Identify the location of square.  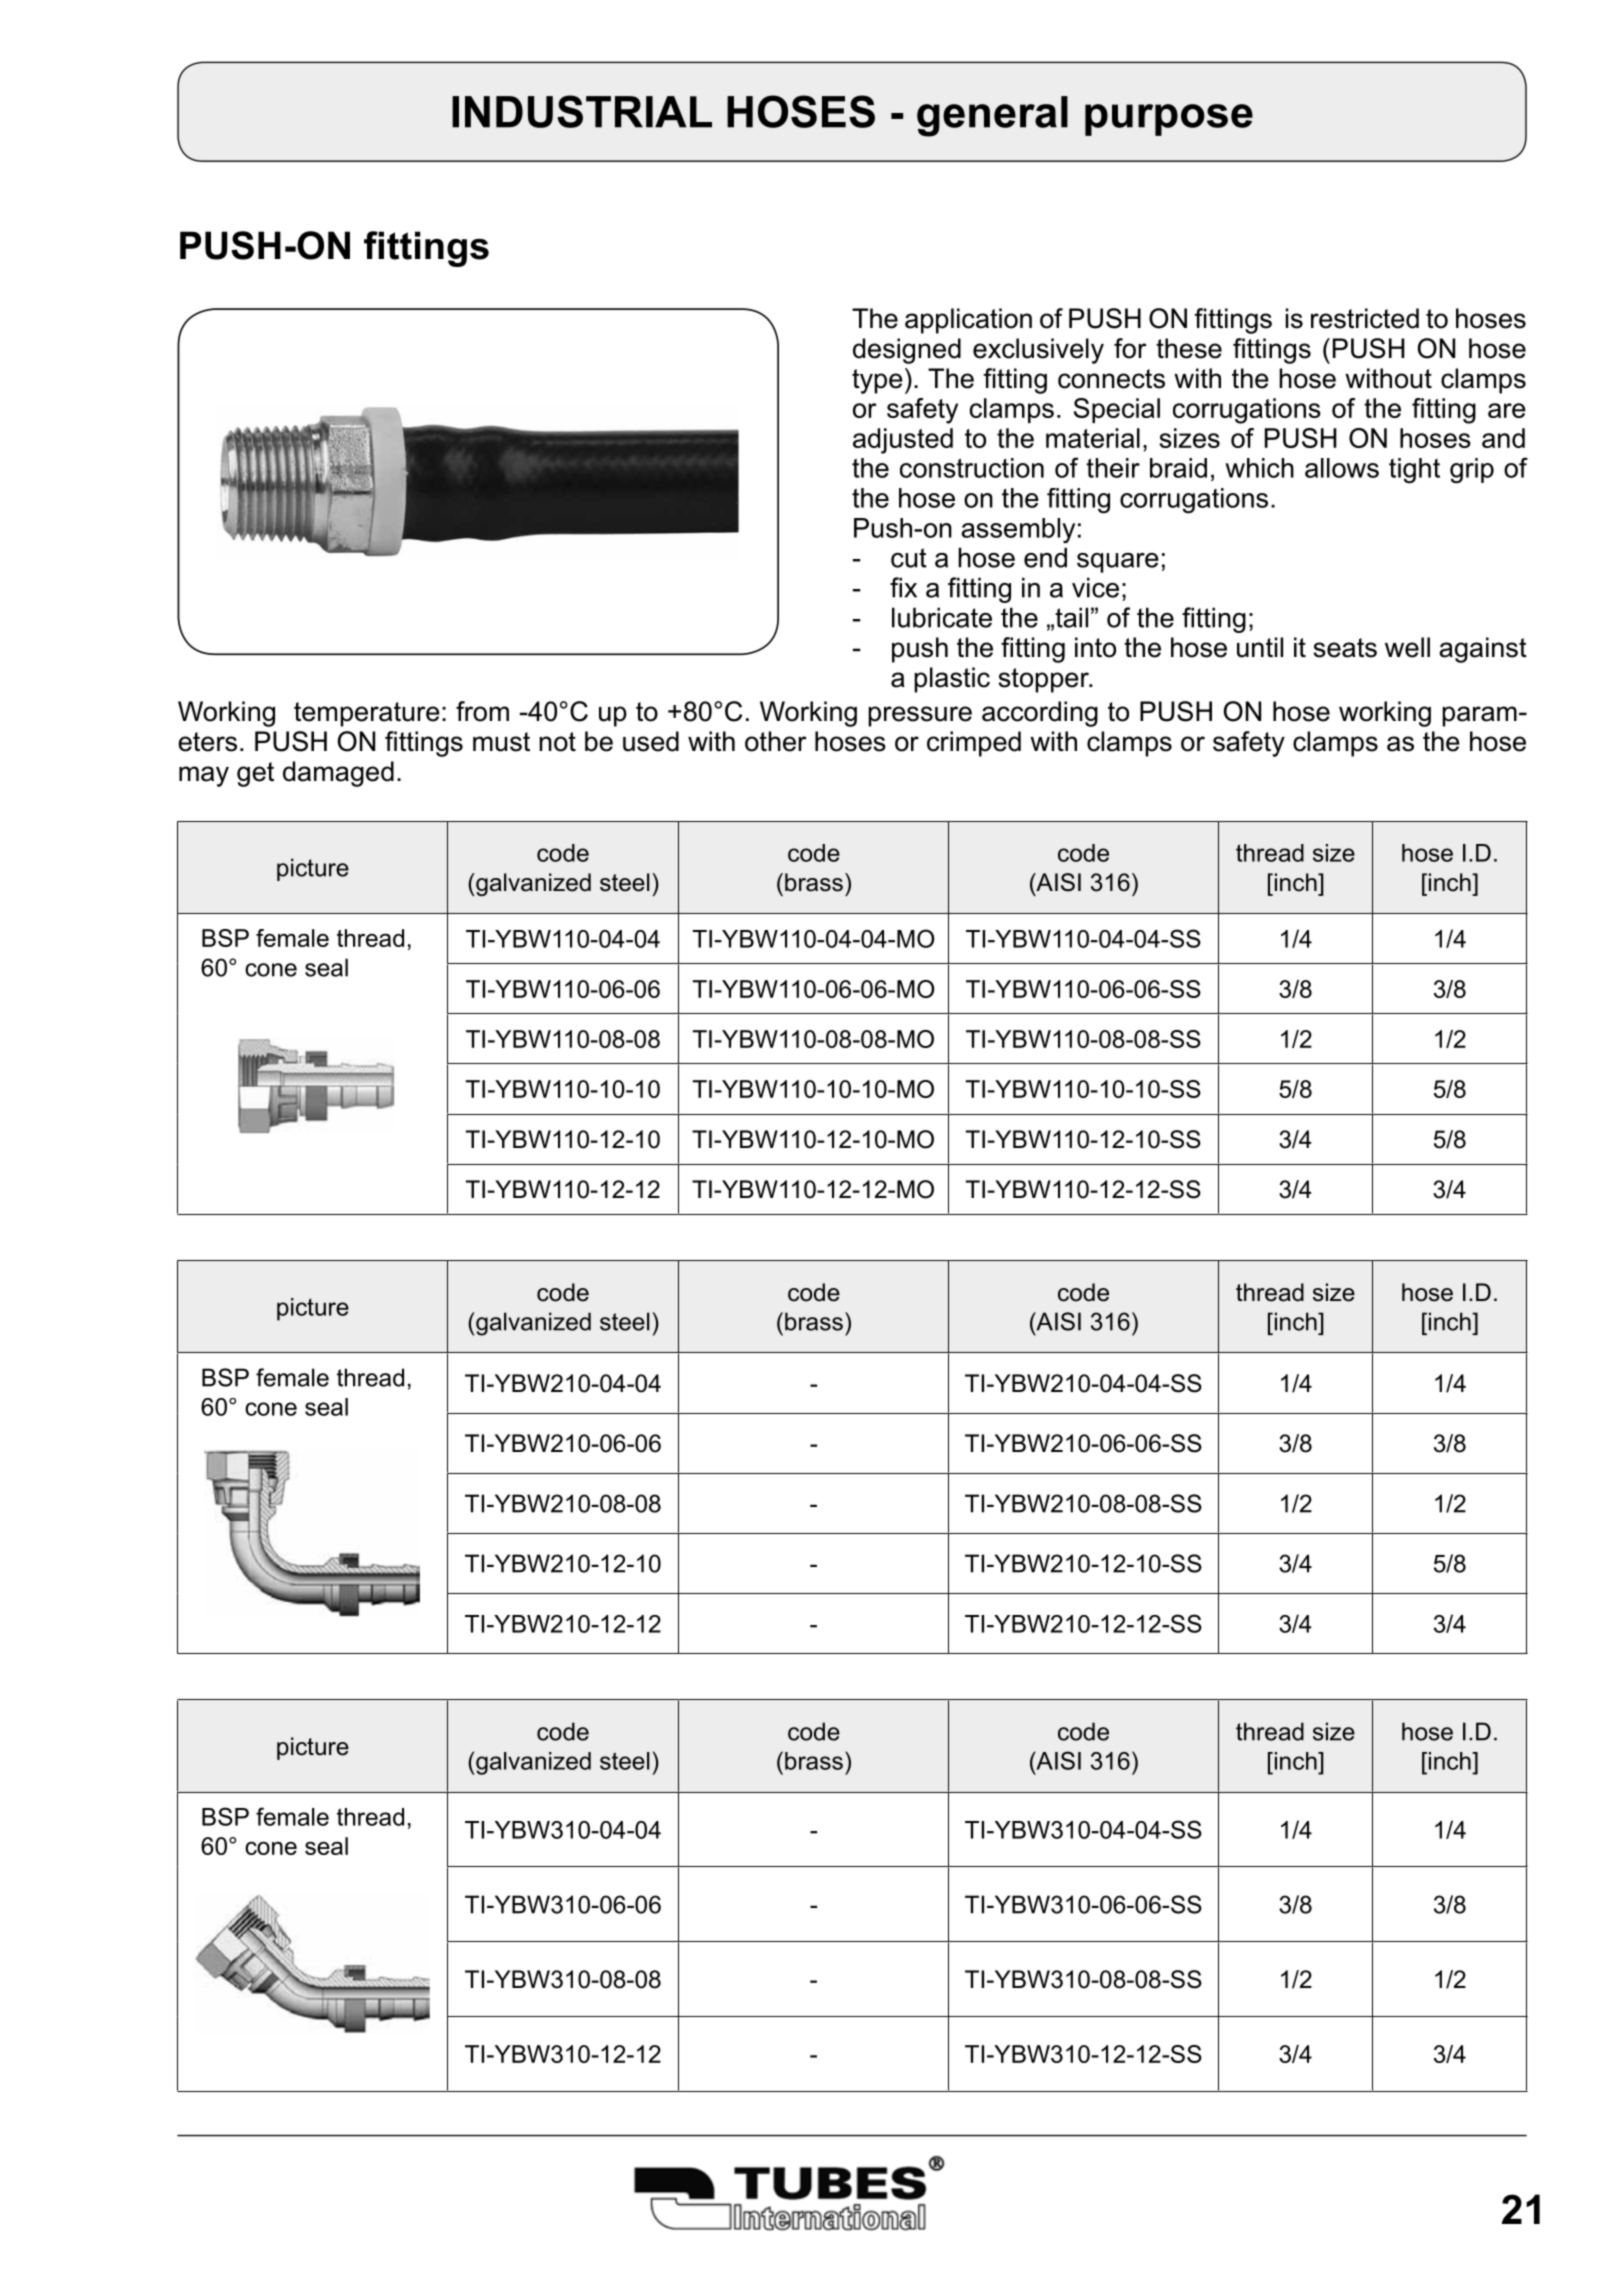
(1118, 563).
